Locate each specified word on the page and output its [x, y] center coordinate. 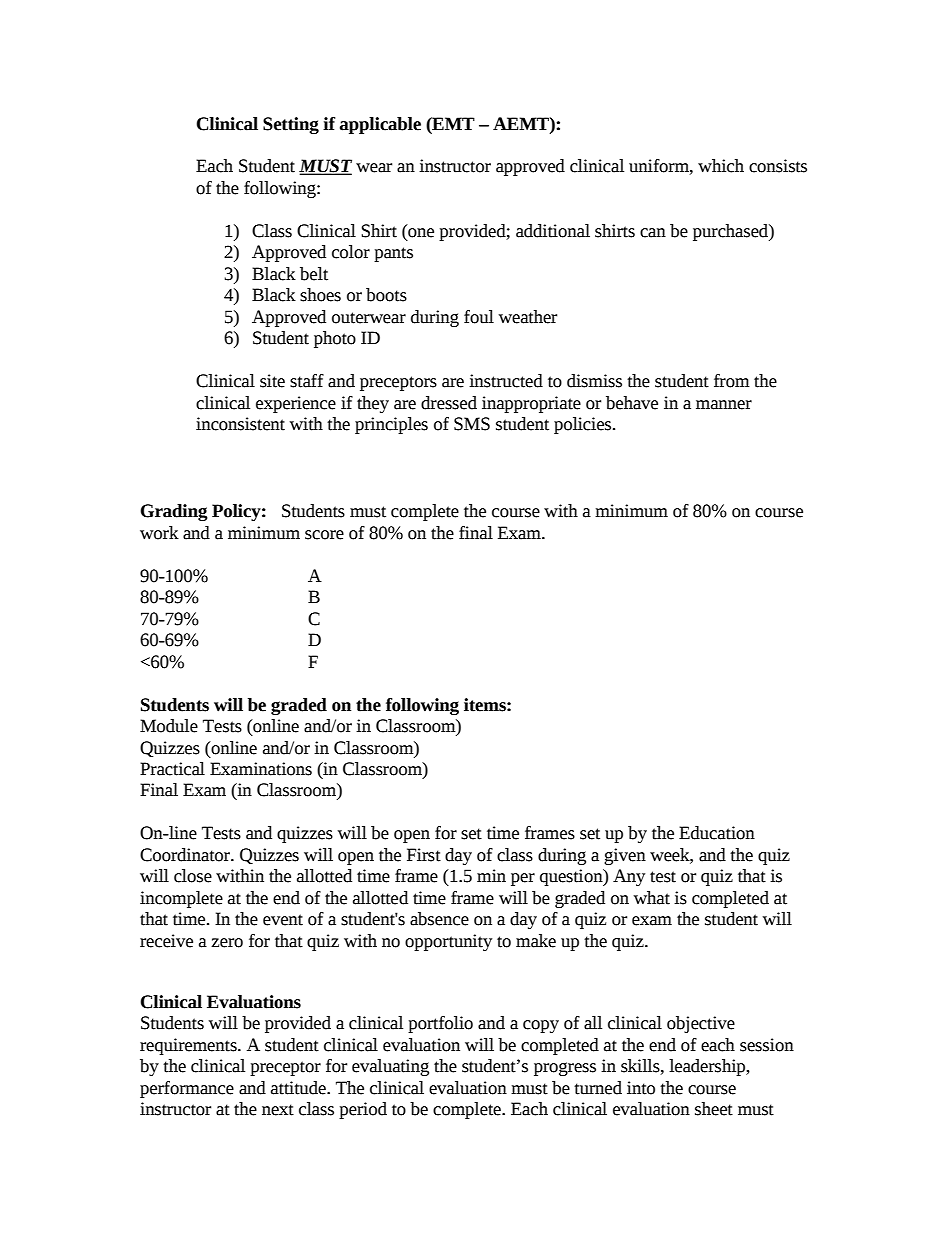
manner [724, 405]
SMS [472, 424]
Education [717, 833]
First [424, 855]
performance [187, 1089]
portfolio [440, 1024]
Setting [291, 125]
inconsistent [240, 424]
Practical [172, 769]
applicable [380, 125]
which [721, 166]
